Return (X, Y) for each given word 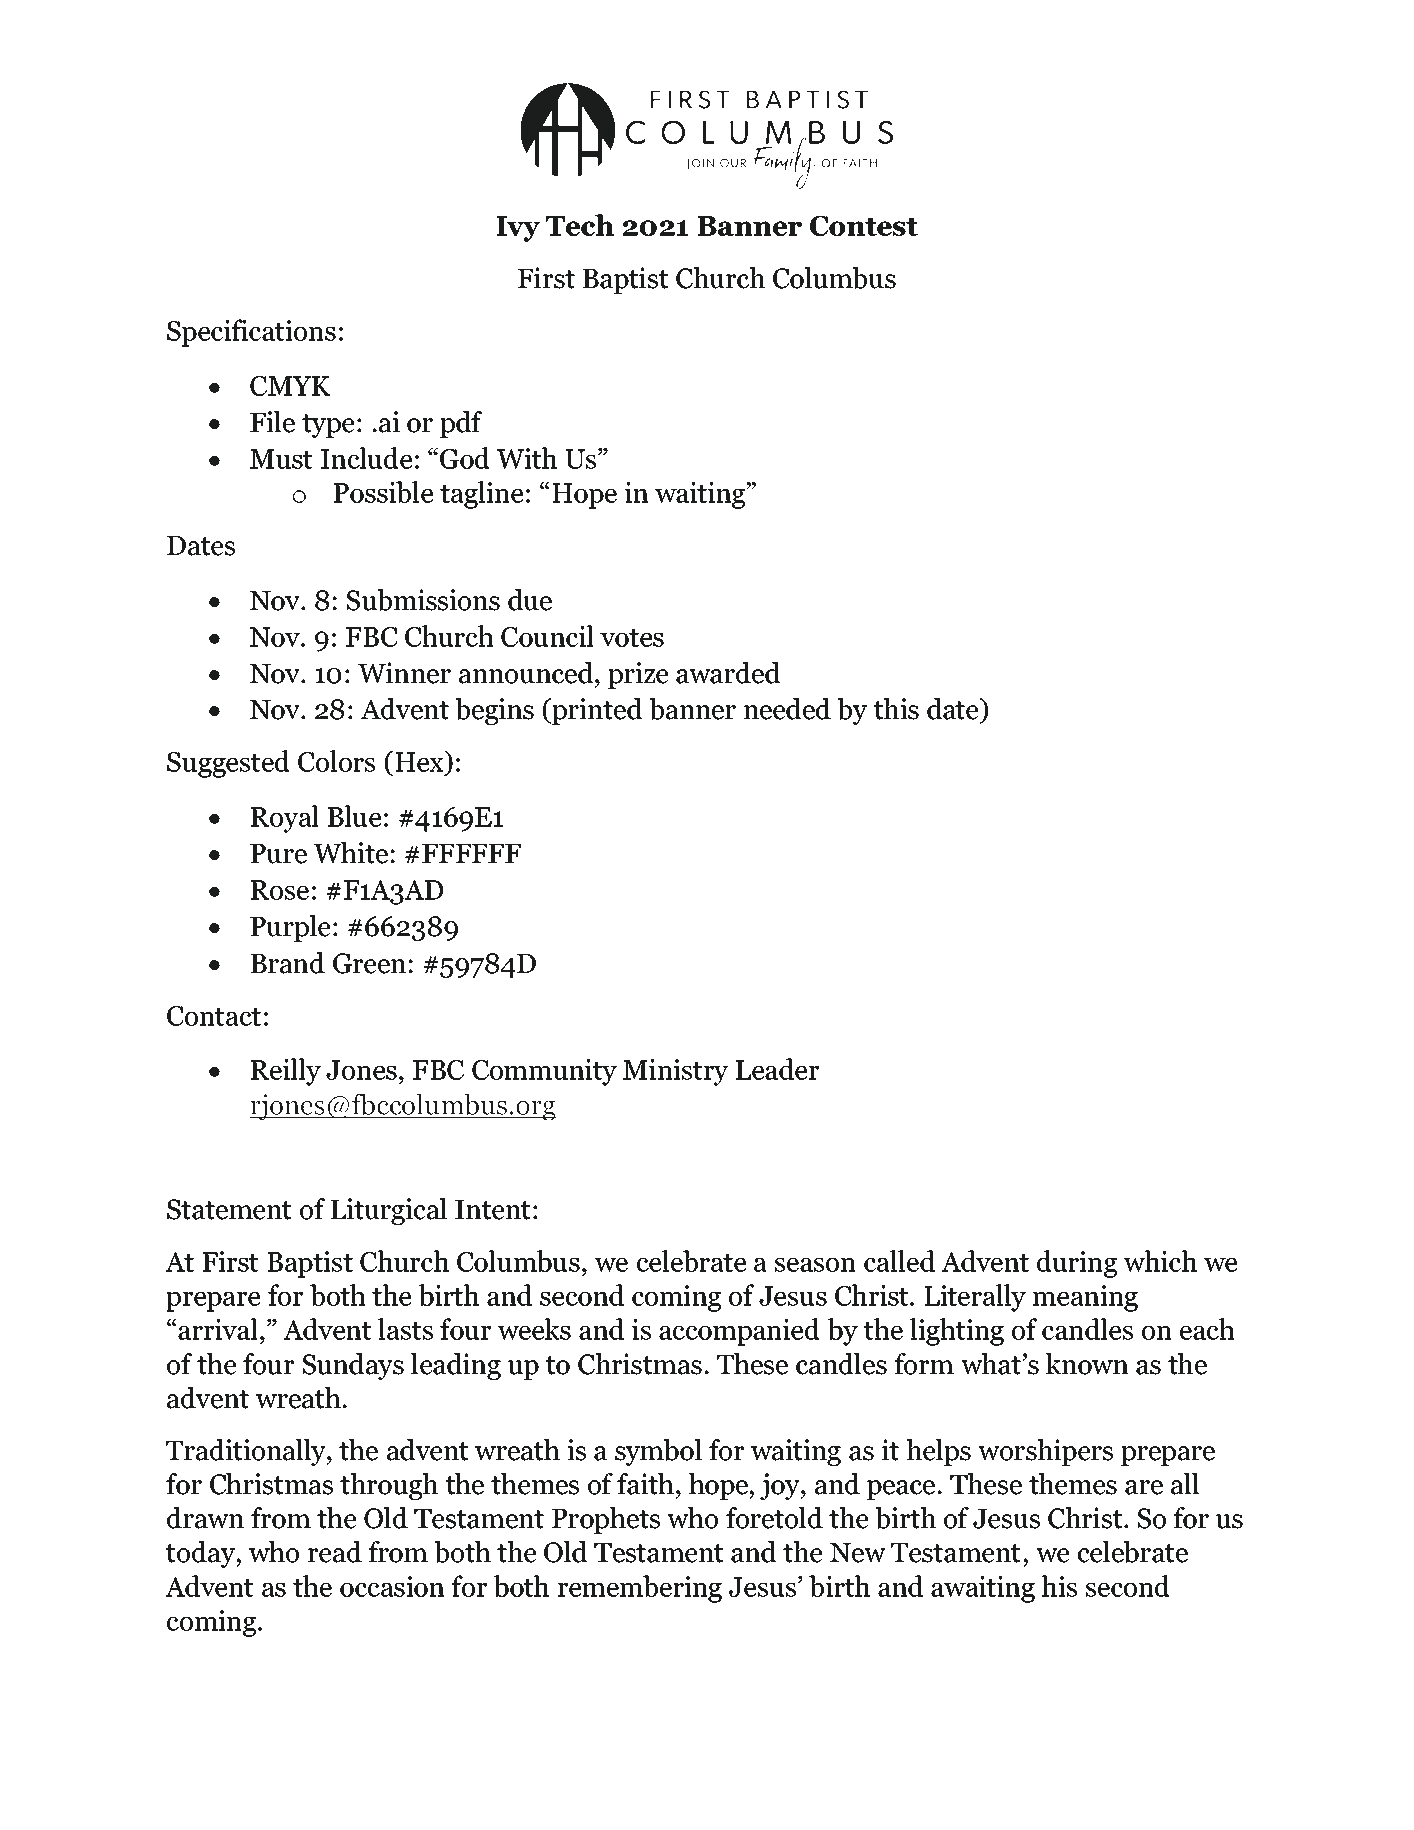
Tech (580, 225)
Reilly (286, 1072)
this (896, 709)
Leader (777, 1069)
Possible (383, 492)
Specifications (251, 333)
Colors (336, 761)
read (335, 1552)
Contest (864, 226)
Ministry (675, 1072)
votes (632, 638)
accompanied (739, 1332)
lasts (405, 1329)
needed (787, 709)
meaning (1085, 1298)
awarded (728, 673)
